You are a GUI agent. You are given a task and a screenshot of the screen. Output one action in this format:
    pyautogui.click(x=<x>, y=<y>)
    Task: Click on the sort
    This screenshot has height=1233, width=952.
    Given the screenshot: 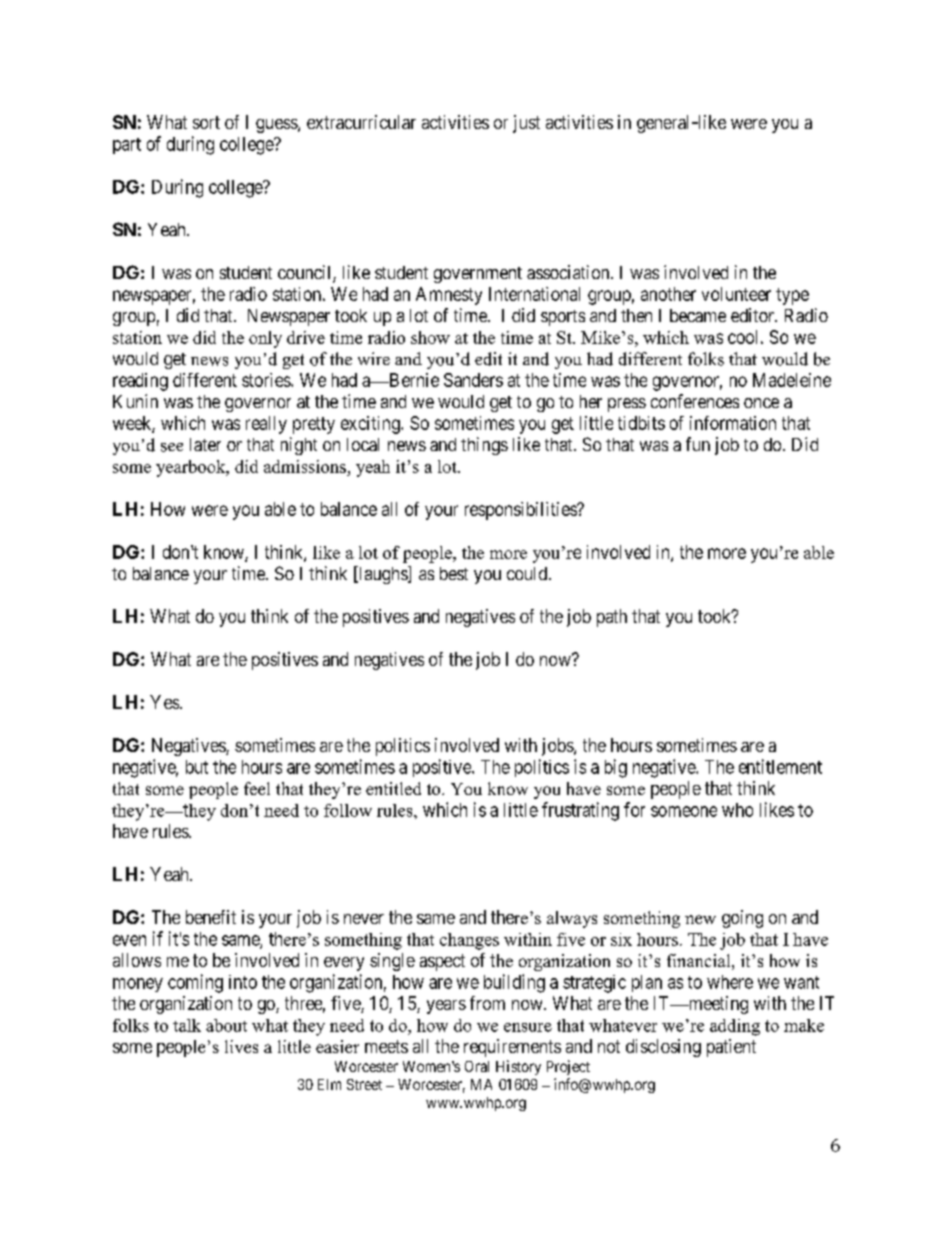 What is the action you would take?
    pyautogui.click(x=206, y=122)
